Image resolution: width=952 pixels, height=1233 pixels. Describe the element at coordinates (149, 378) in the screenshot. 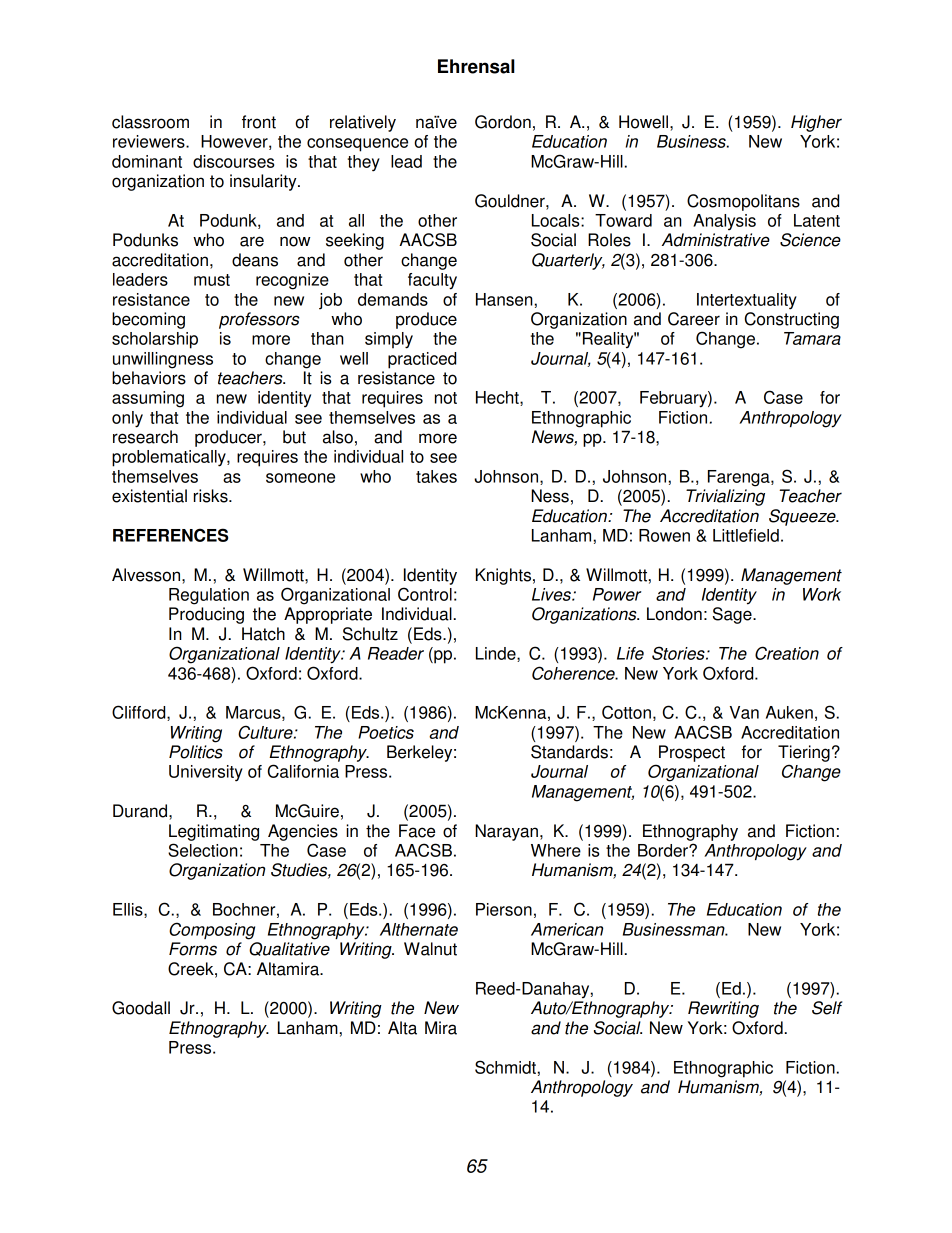

I see `behaviors` at that location.
